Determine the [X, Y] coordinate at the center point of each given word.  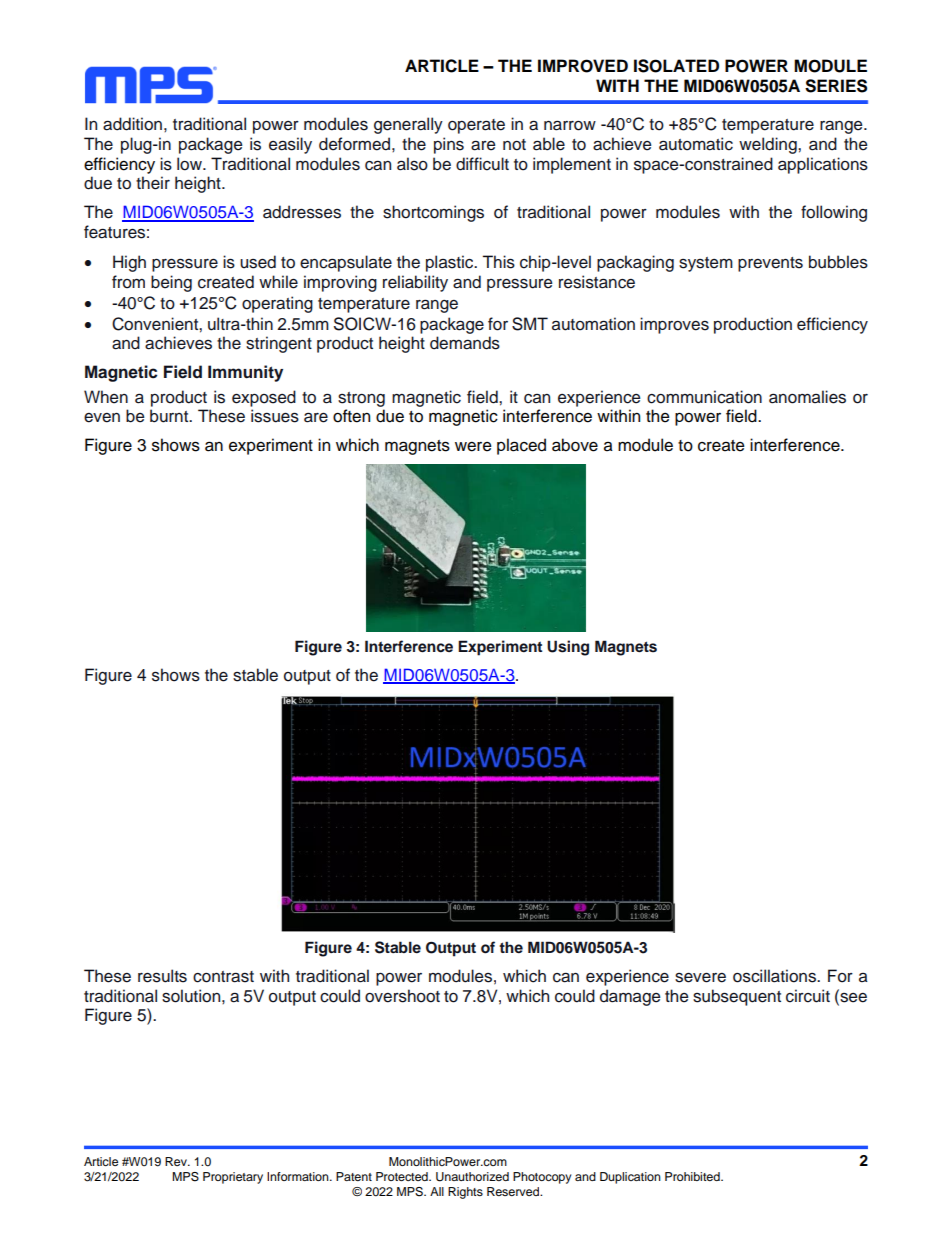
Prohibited [693, 1176]
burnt [170, 416]
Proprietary [233, 1178]
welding [769, 145]
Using [568, 648]
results [162, 976]
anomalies [807, 397]
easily [290, 145]
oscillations [775, 976]
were [473, 447]
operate [476, 126]
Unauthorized [472, 1177]
